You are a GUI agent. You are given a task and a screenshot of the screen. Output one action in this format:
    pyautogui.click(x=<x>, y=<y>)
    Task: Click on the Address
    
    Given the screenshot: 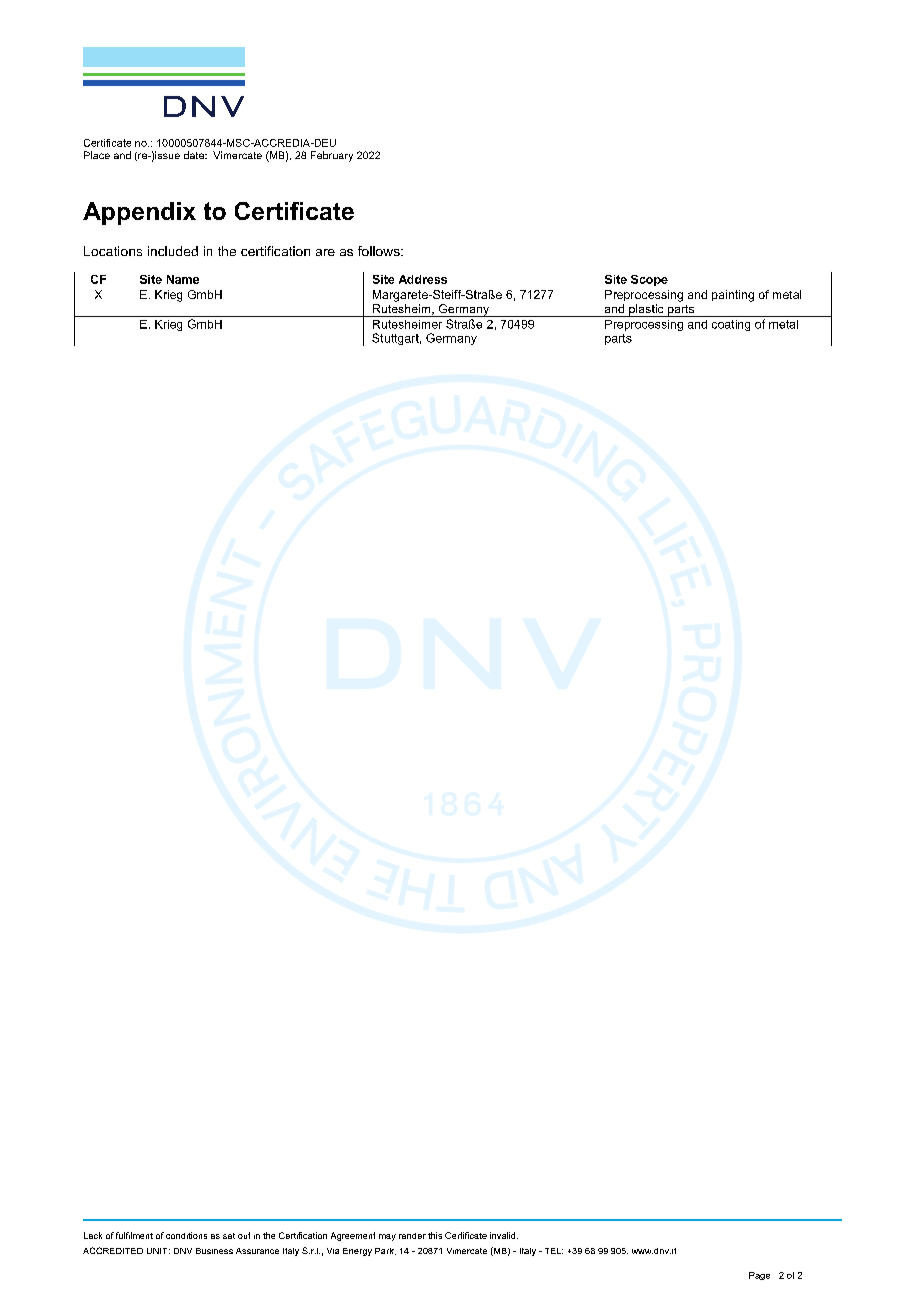 What is the action you would take?
    pyautogui.click(x=423, y=279)
